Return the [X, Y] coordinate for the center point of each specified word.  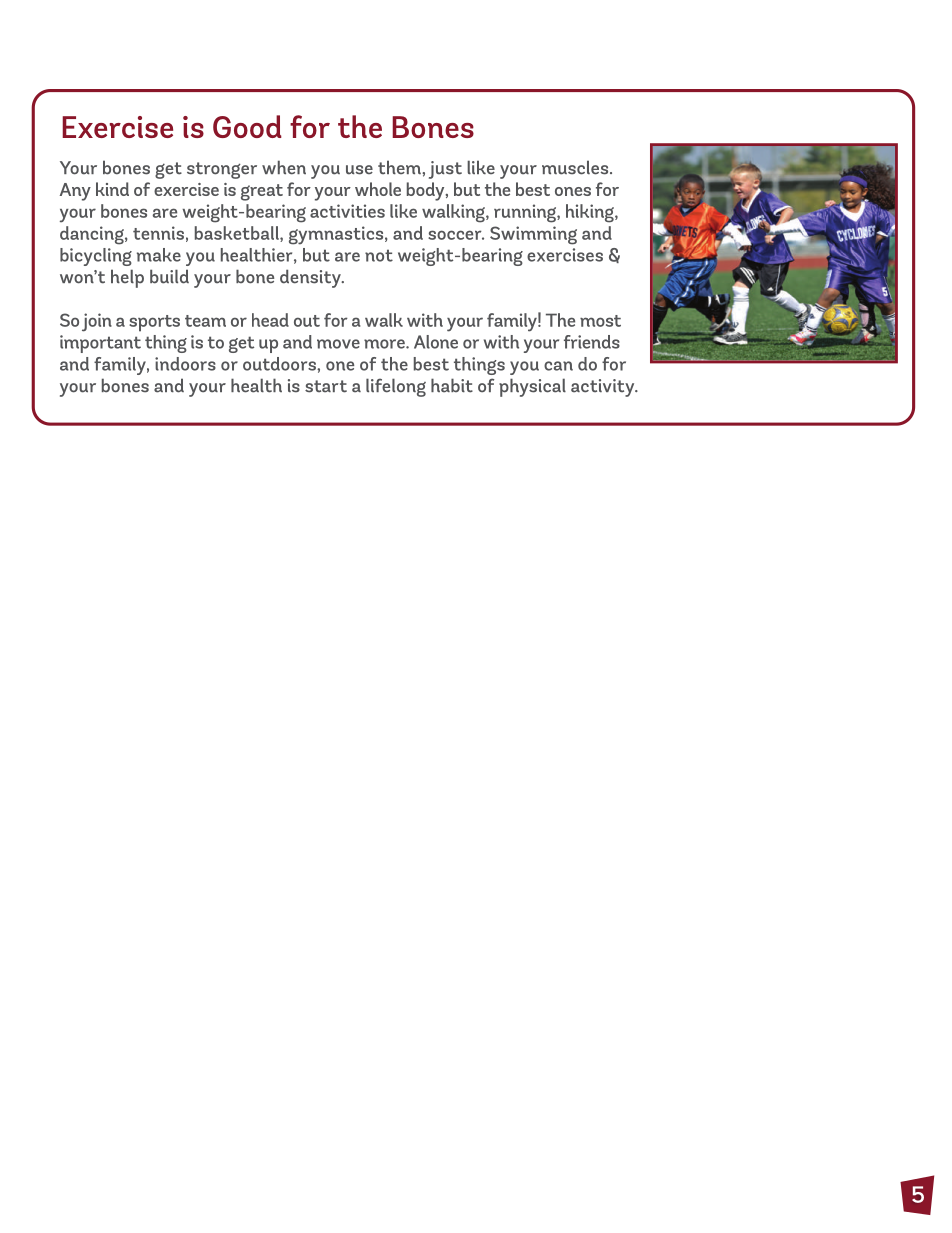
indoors [185, 364]
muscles [576, 167]
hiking [591, 213]
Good [247, 126]
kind [112, 189]
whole [378, 189]
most [600, 321]
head [270, 320]
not [379, 255]
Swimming [533, 235]
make [159, 255]
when [284, 167]
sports [154, 323]
